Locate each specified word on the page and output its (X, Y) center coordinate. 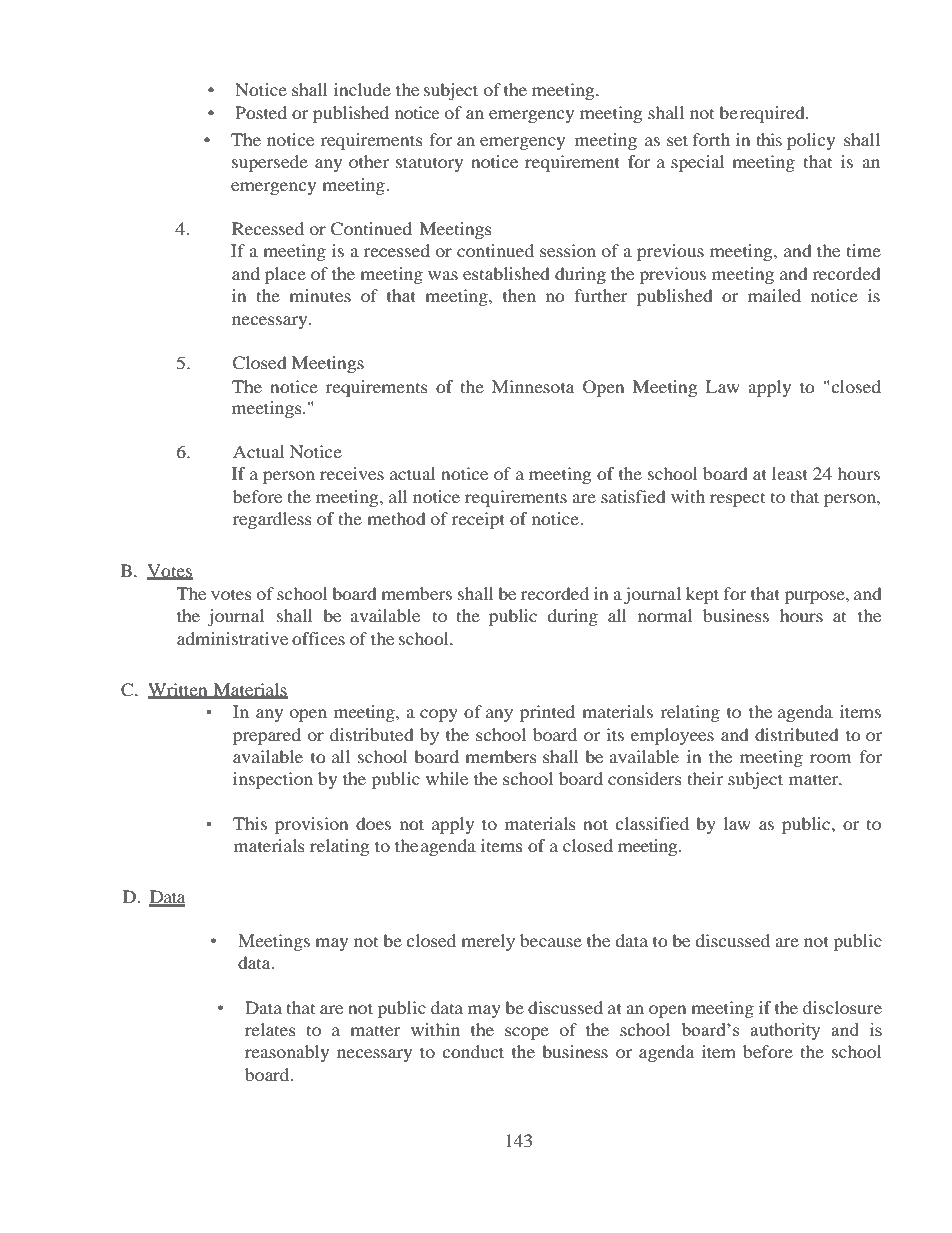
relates (270, 1029)
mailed (774, 295)
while (447, 778)
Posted (261, 112)
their (705, 778)
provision (311, 825)
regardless (272, 520)
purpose (816, 597)
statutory (429, 164)
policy (811, 141)
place (285, 275)
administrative (232, 638)
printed (547, 713)
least (790, 473)
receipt (478, 520)
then (519, 295)
